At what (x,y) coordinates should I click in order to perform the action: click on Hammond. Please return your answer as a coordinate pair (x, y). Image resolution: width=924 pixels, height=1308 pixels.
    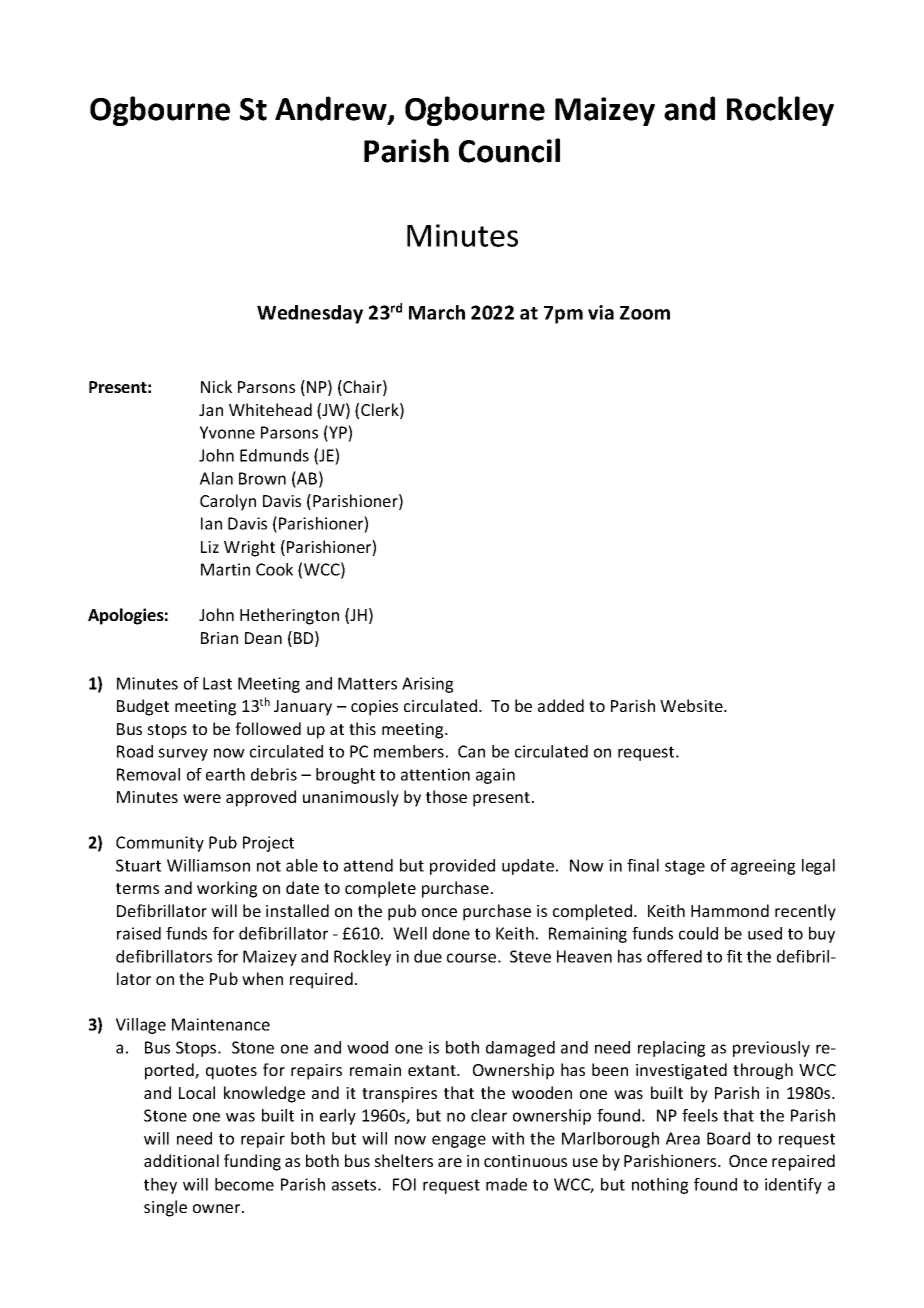
    Looking at the image, I should click on (730, 910).
